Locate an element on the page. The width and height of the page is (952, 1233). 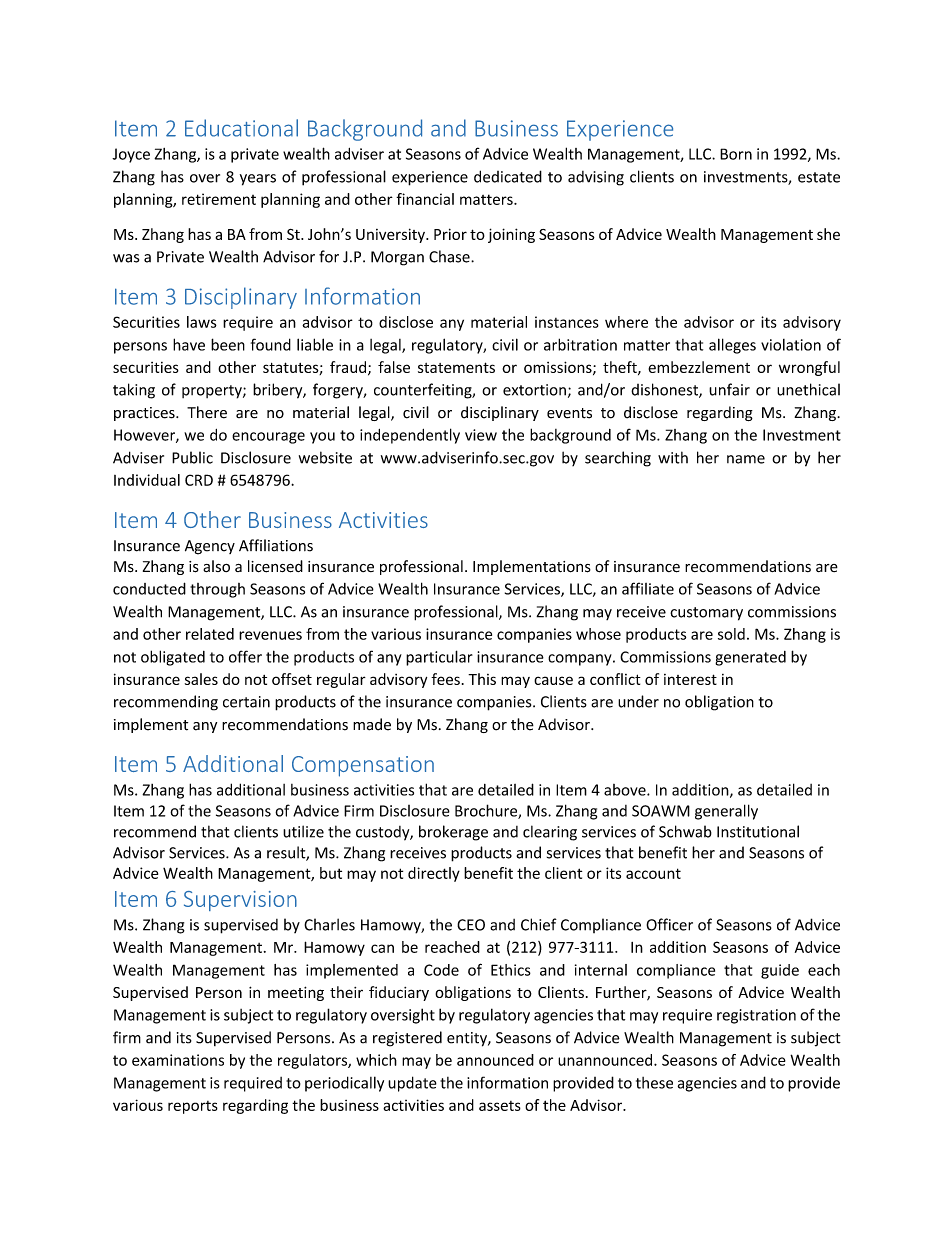
assets is located at coordinates (500, 1106).
